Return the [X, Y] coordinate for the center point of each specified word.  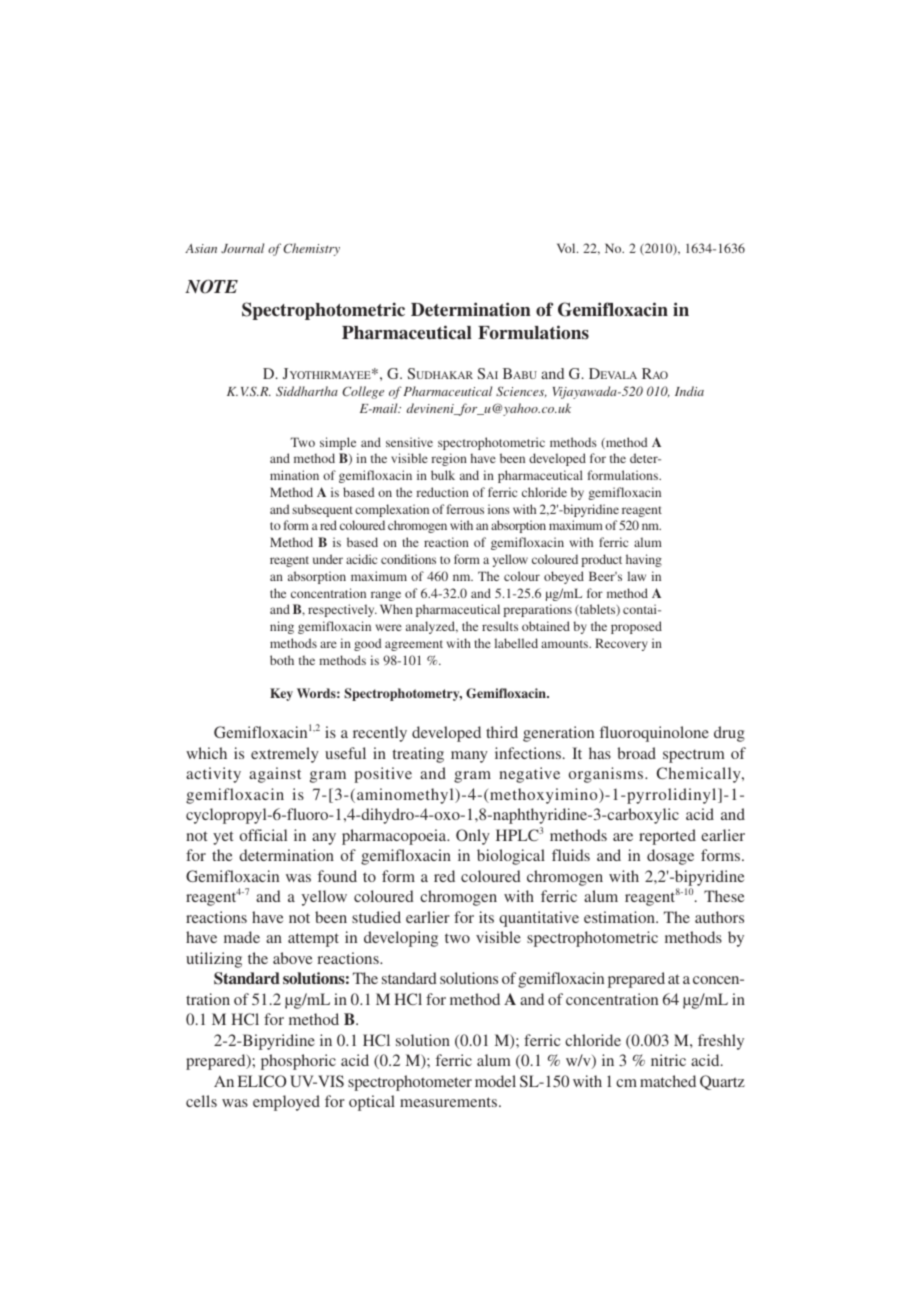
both [282, 660]
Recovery [621, 644]
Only [473, 837]
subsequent [322, 510]
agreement [414, 645]
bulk [443, 475]
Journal [242, 248]
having [644, 560]
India [689, 391]
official [263, 835]
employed [286, 1103]
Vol [567, 248]
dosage [670, 857]
